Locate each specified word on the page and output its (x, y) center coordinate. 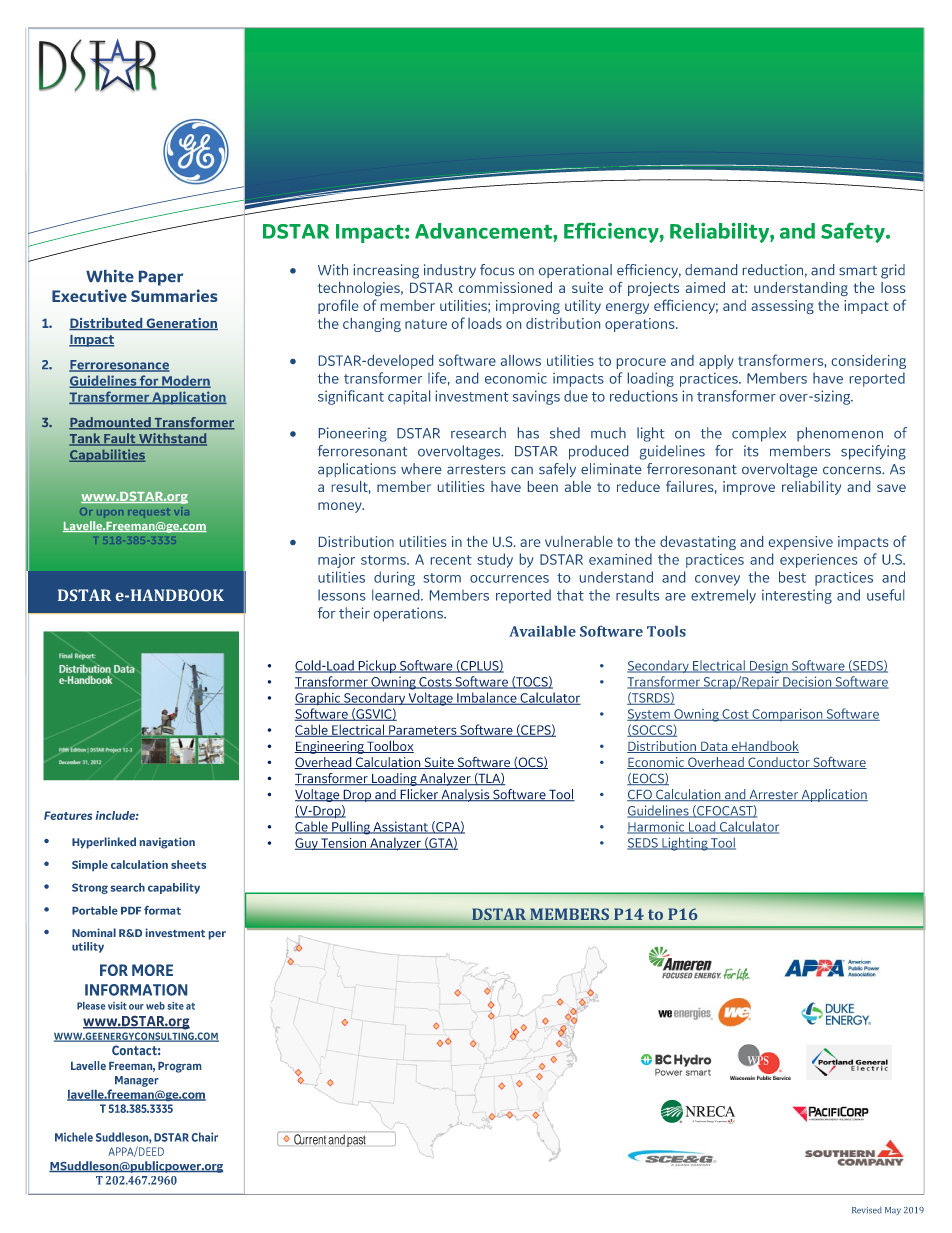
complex (759, 434)
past (356, 1141)
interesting (797, 596)
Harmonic (657, 827)
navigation (167, 843)
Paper (161, 278)
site (175, 1006)
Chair (205, 1137)
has (528, 433)
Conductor (779, 763)
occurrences (509, 579)
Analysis (465, 795)
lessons (342, 595)
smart (858, 270)
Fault (120, 439)
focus (497, 269)
